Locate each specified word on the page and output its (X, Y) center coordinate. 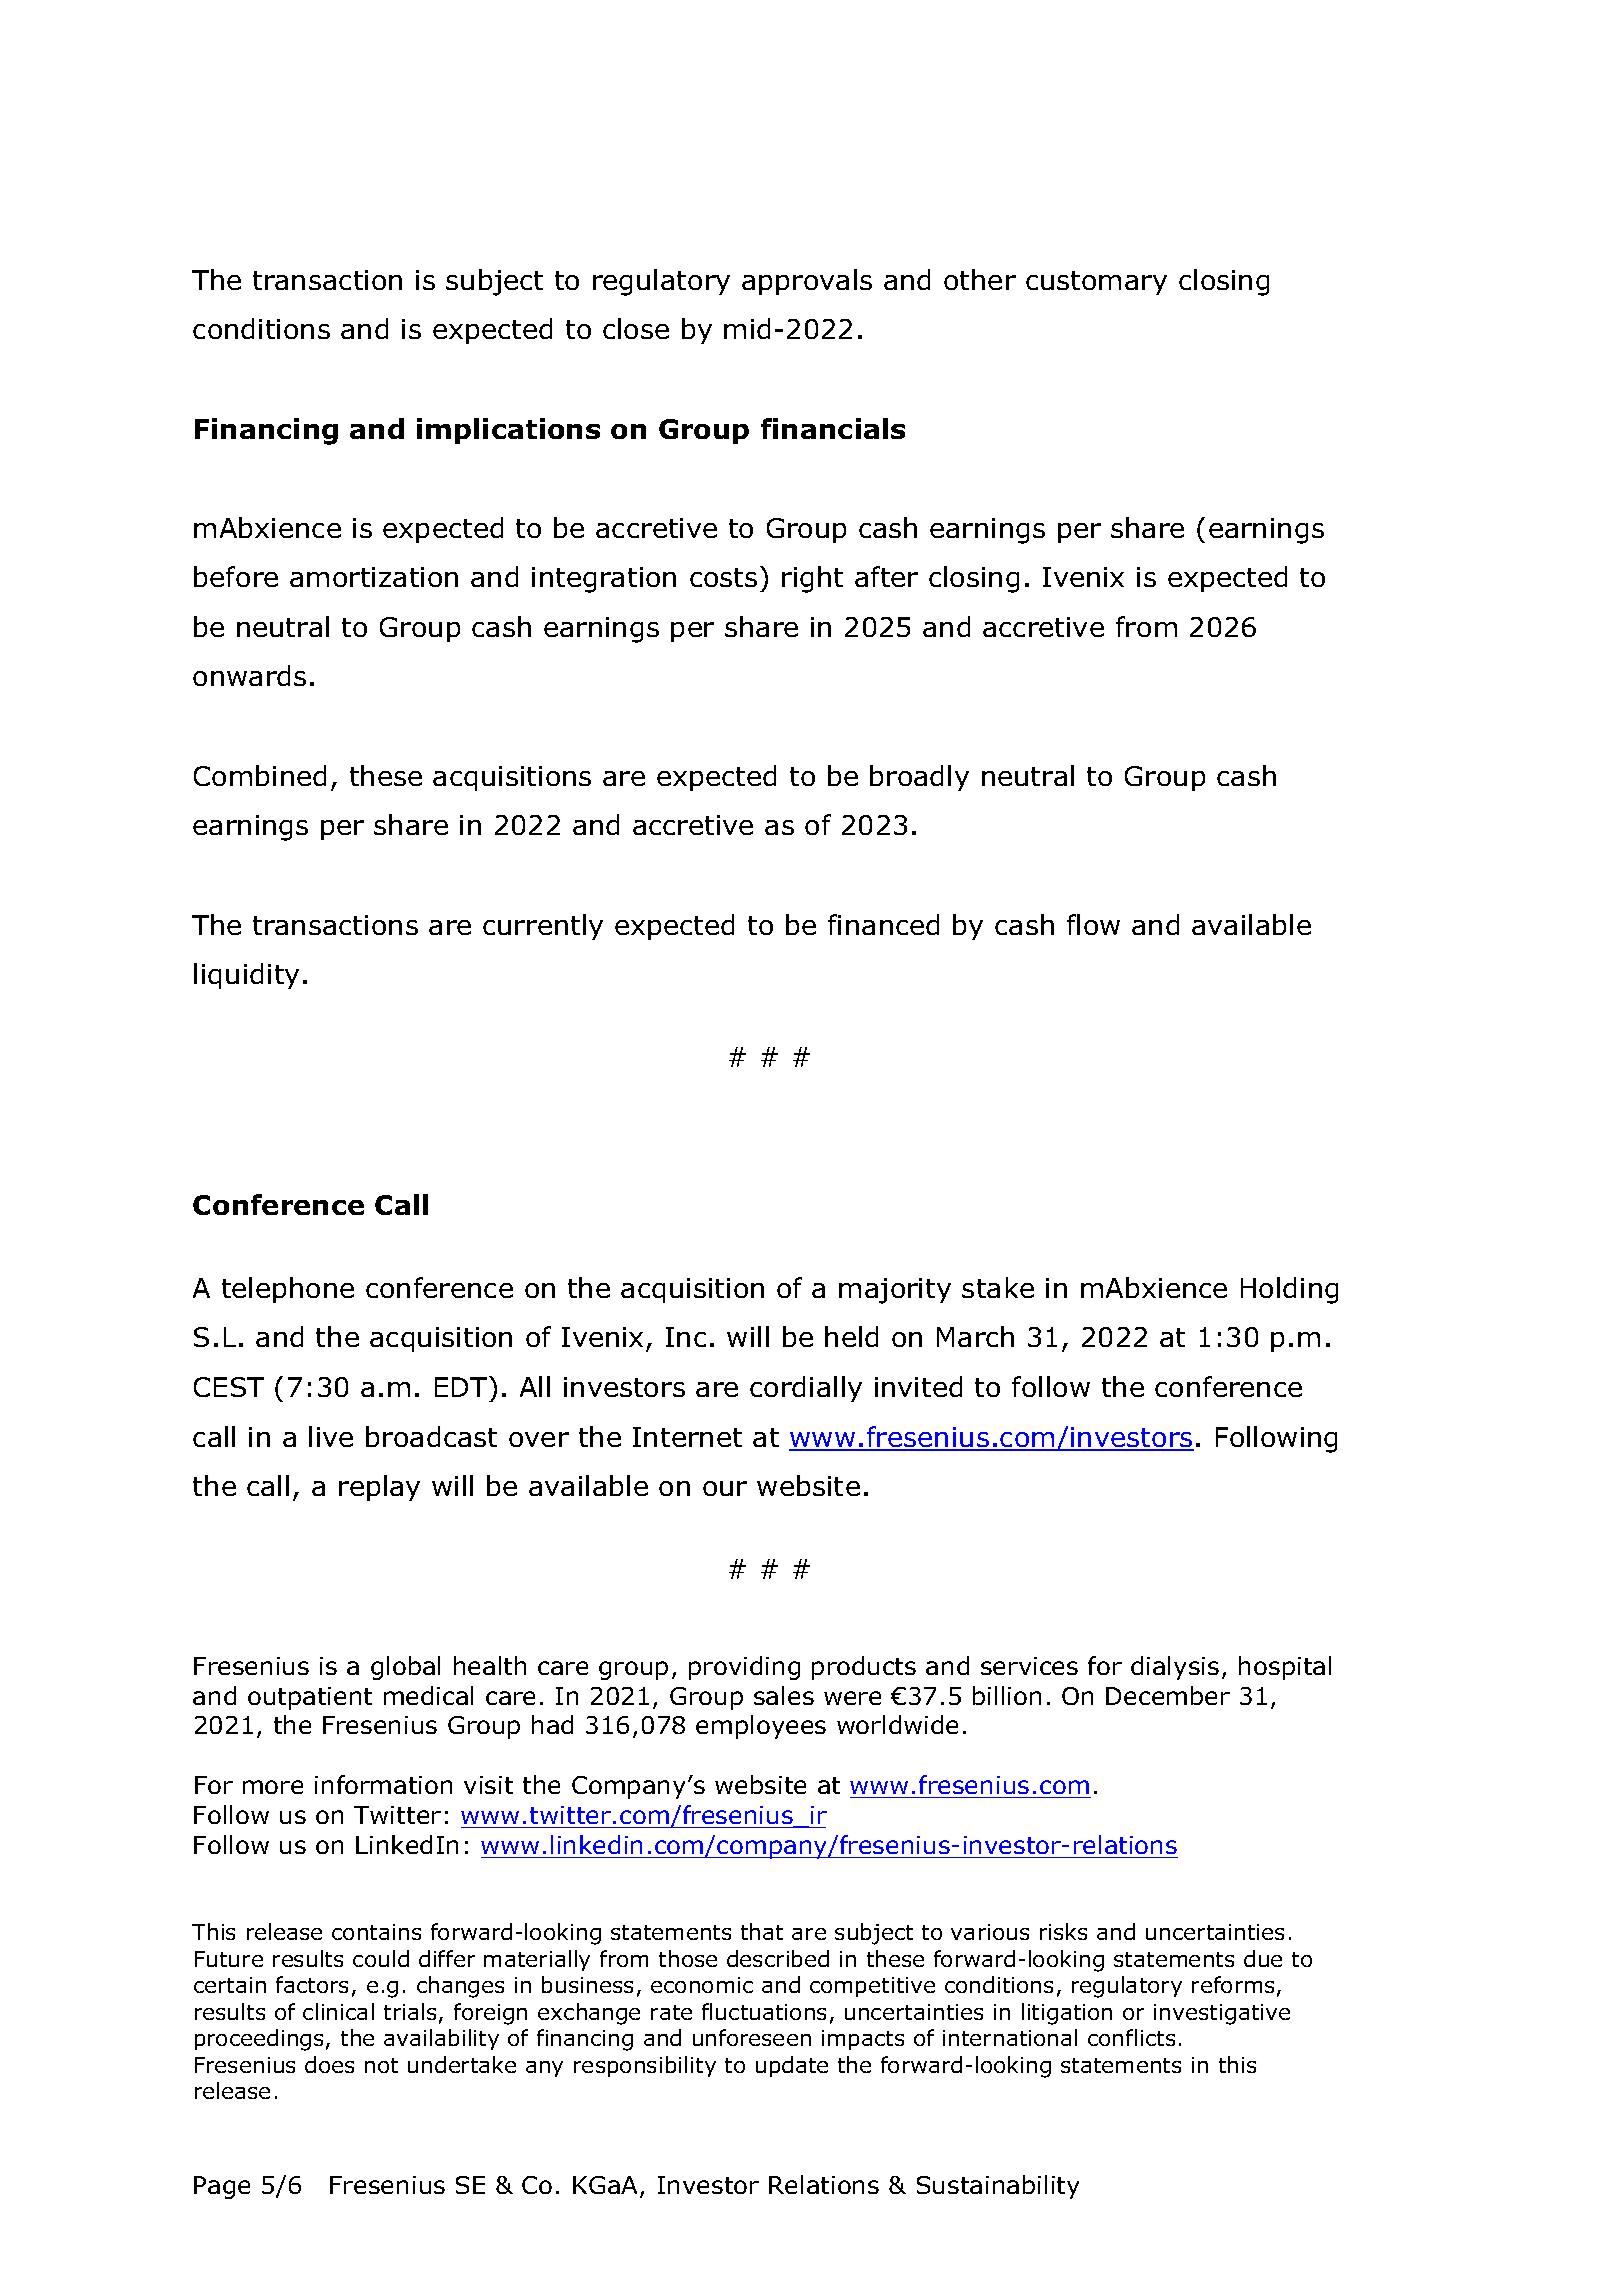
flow (1093, 924)
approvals (807, 282)
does (329, 2064)
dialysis (1175, 1668)
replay (379, 1488)
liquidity (246, 976)
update (792, 2066)
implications (508, 431)
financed (883, 924)
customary (1096, 283)
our (725, 1488)
